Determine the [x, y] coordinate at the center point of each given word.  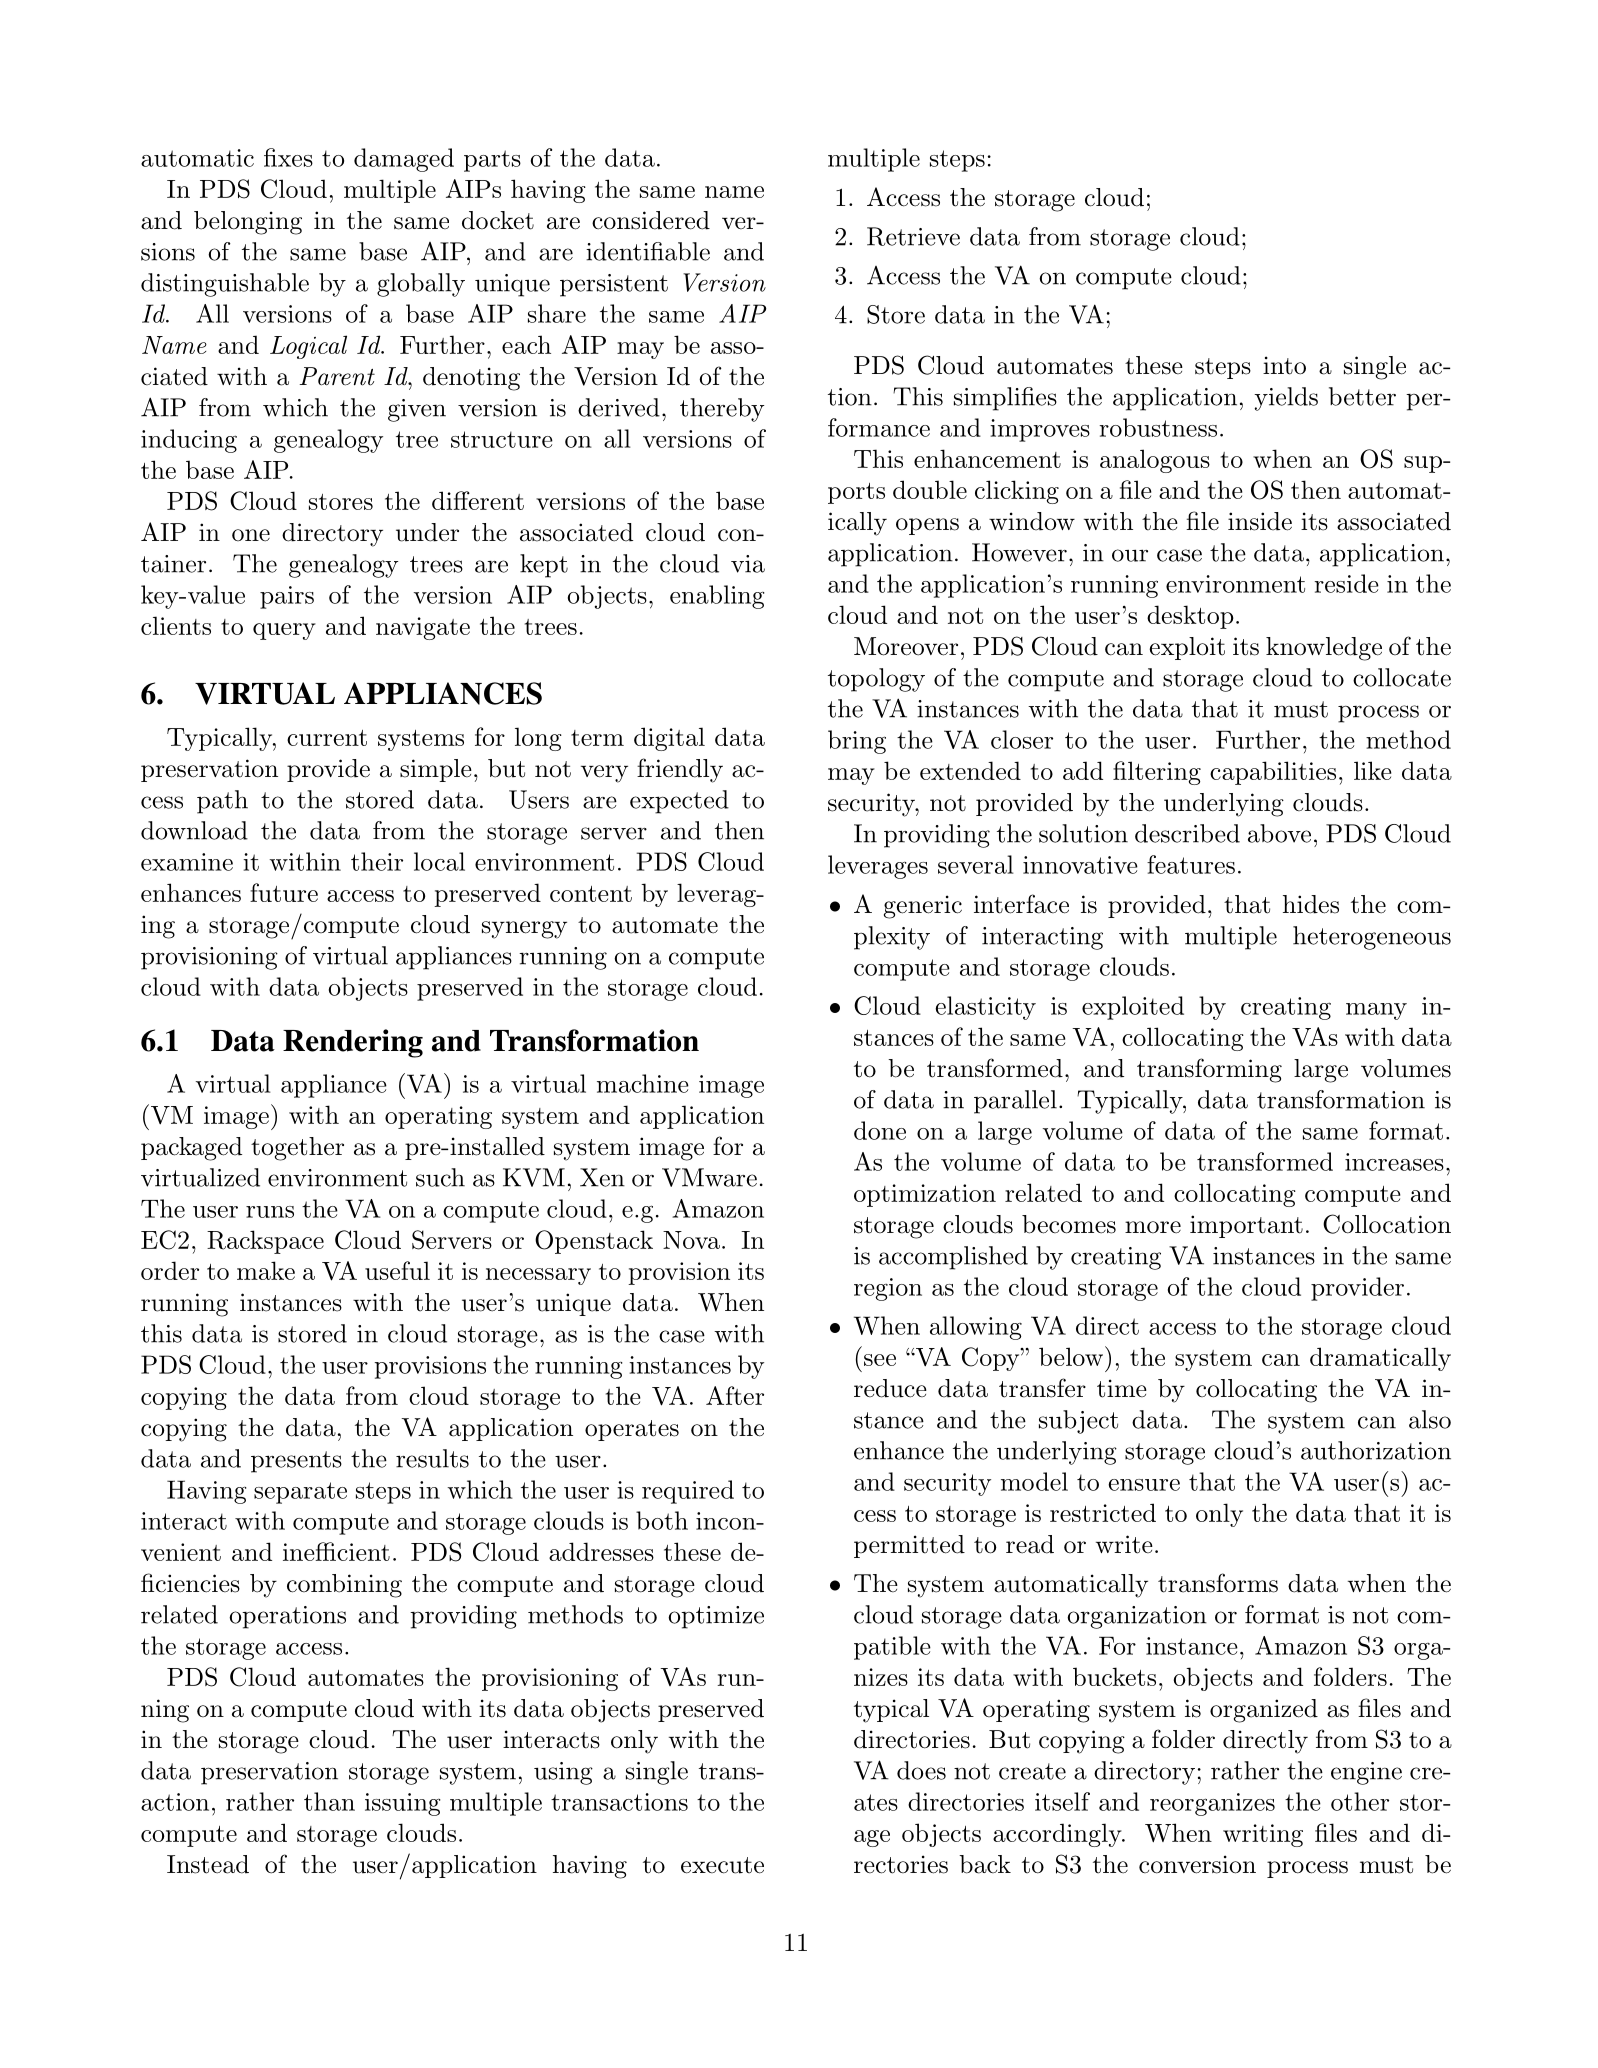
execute [722, 1865]
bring [857, 742]
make [266, 1270]
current [327, 738]
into [1284, 365]
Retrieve [913, 236]
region [888, 1289]
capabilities [1273, 773]
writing [1263, 1835]
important [1246, 1226]
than [329, 1801]
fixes [288, 157]
